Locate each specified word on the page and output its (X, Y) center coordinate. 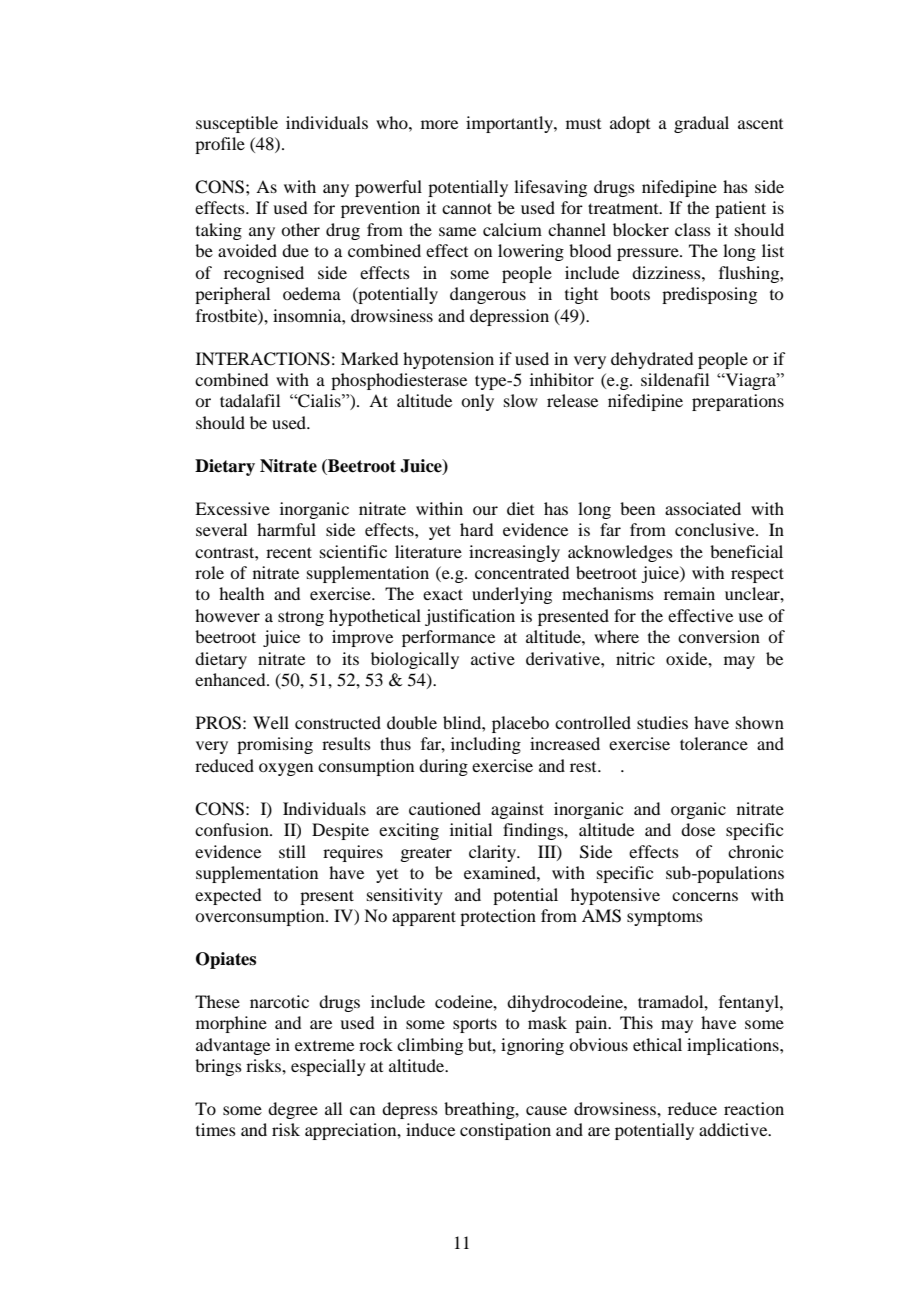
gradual (701, 124)
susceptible (237, 124)
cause (546, 1110)
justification (470, 617)
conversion (719, 636)
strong (301, 618)
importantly (510, 124)
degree (293, 1110)
